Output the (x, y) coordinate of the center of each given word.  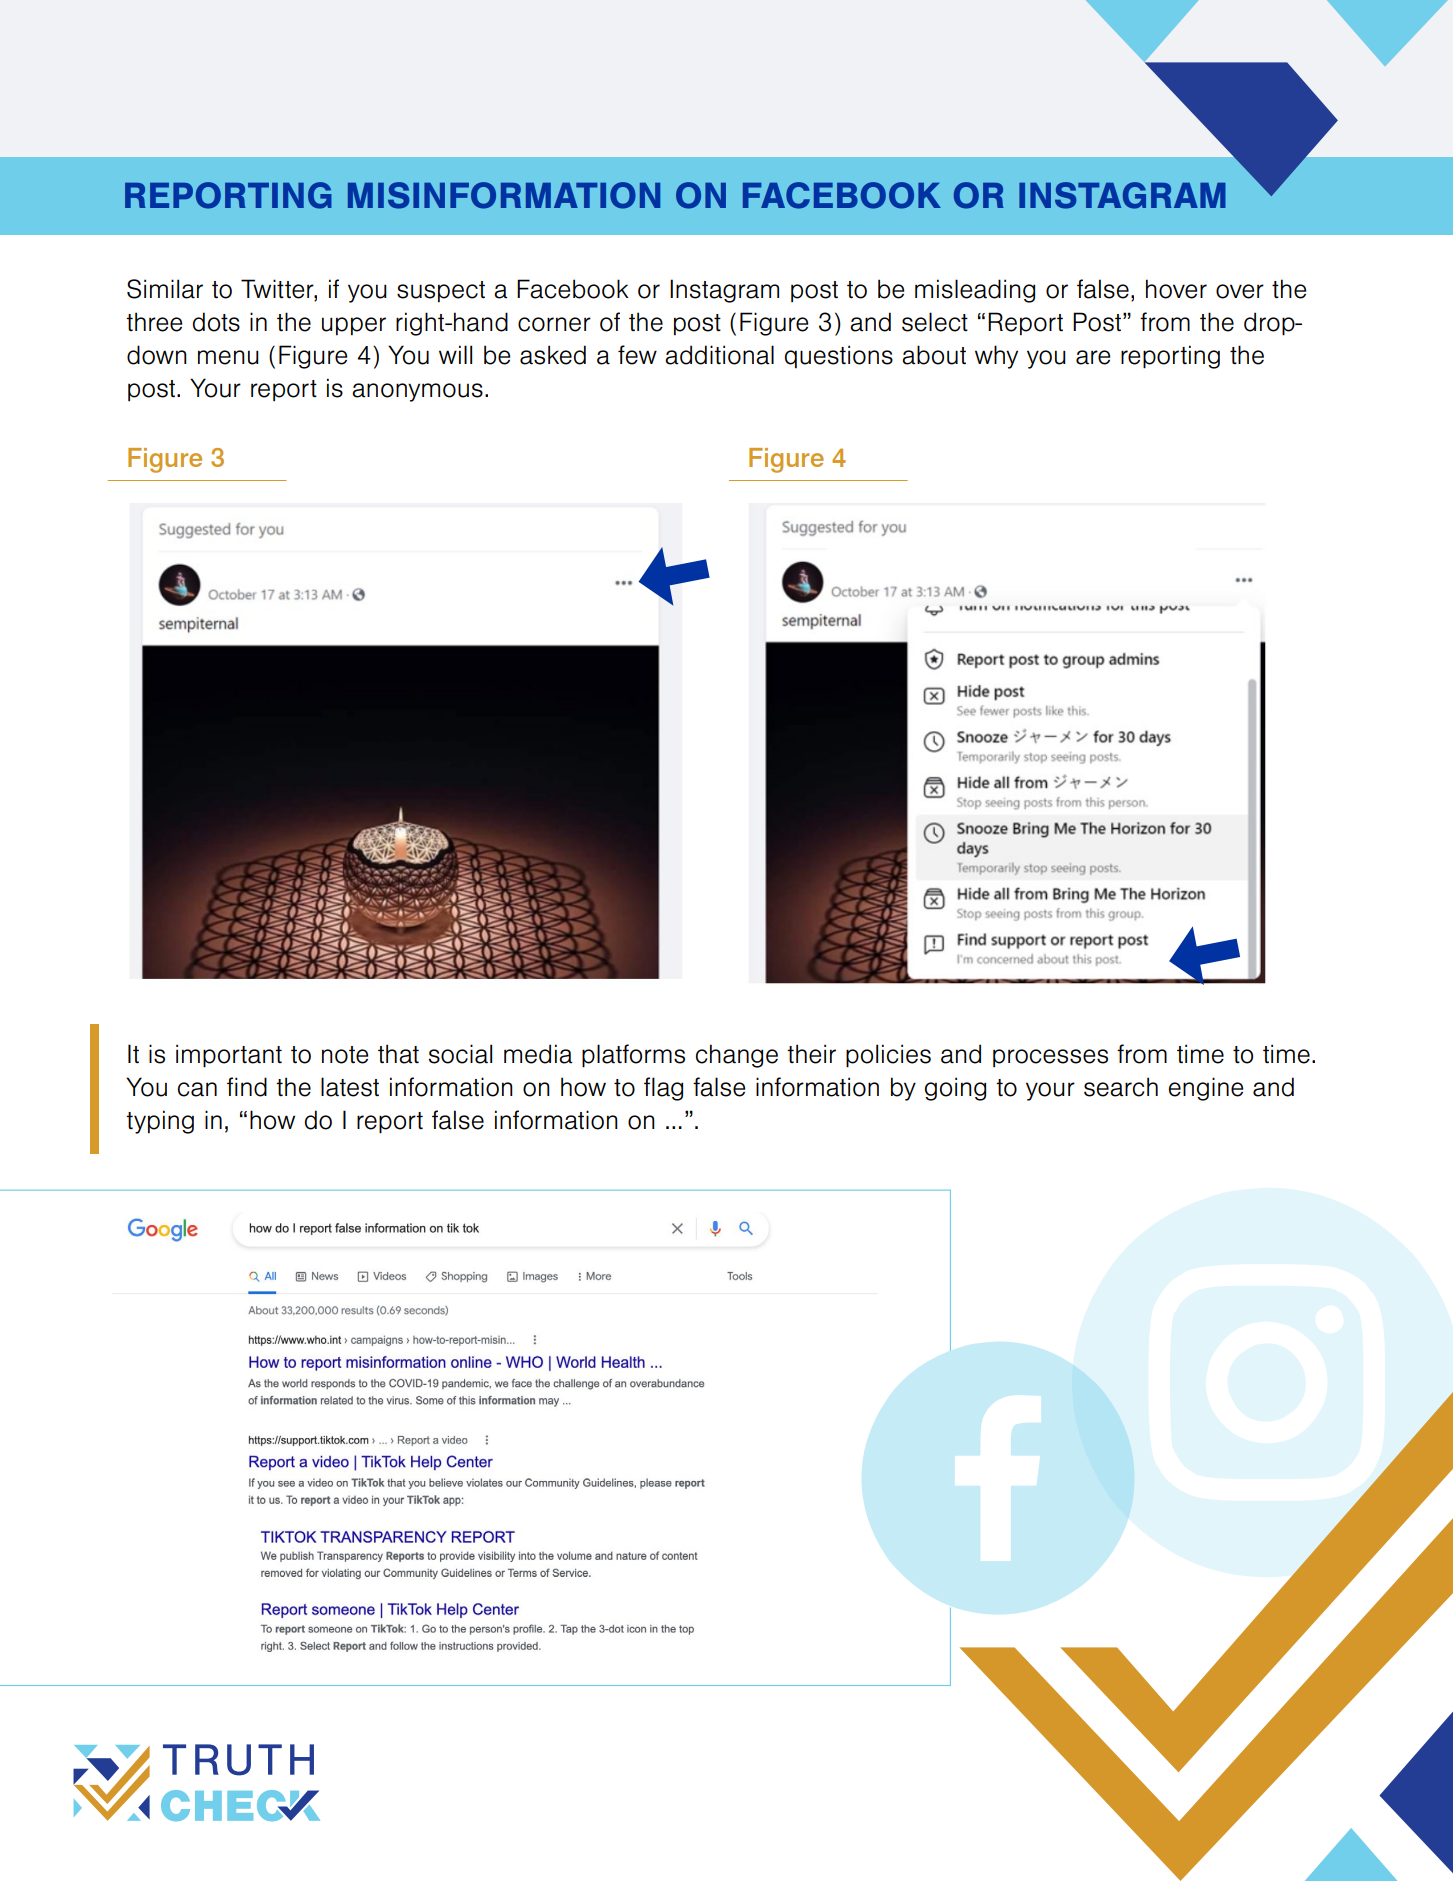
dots (216, 322)
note (345, 1055)
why (996, 357)
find (247, 1087)
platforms (633, 1056)
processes (1050, 1058)
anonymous (417, 392)
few (637, 355)
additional (719, 355)
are (1093, 357)
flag (663, 1089)
